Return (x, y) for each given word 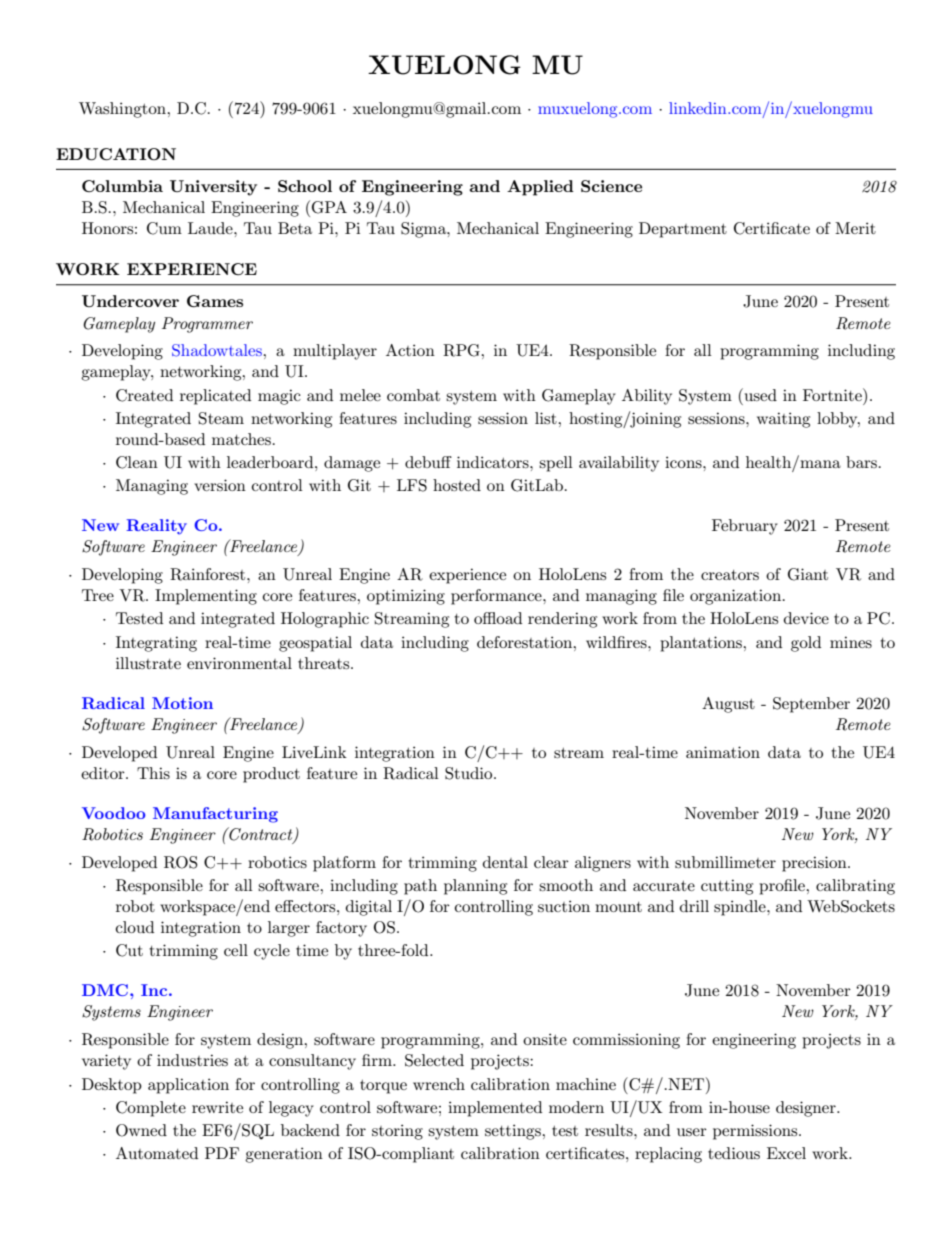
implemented (495, 1109)
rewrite (217, 1107)
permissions (756, 1132)
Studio (470, 773)
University (213, 188)
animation (723, 752)
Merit (855, 228)
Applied (540, 188)
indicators (494, 462)
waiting (783, 420)
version (220, 485)
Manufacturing (215, 815)
